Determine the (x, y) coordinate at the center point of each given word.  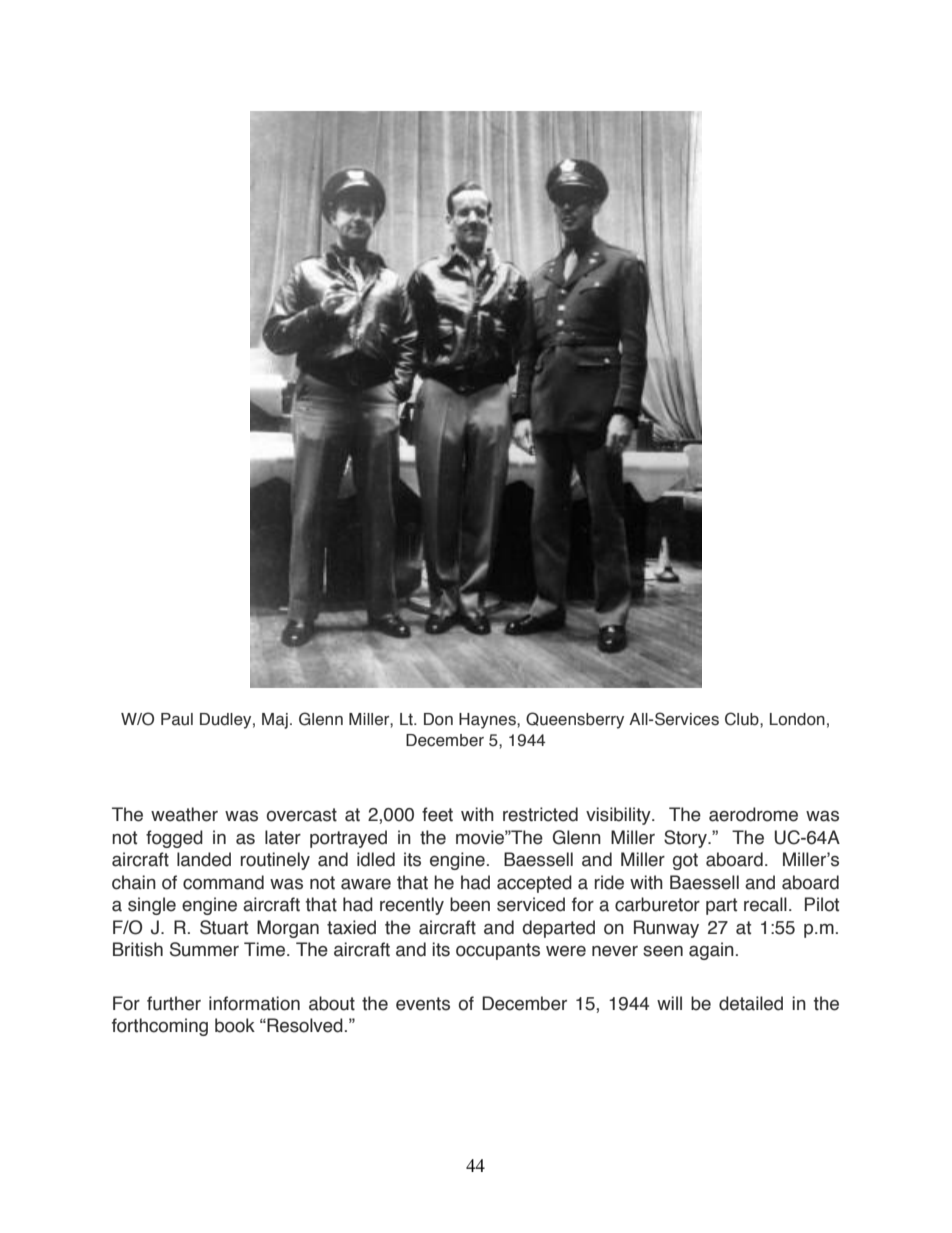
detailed (751, 1003)
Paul (177, 719)
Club (743, 719)
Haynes (488, 721)
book (235, 1025)
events (423, 1004)
